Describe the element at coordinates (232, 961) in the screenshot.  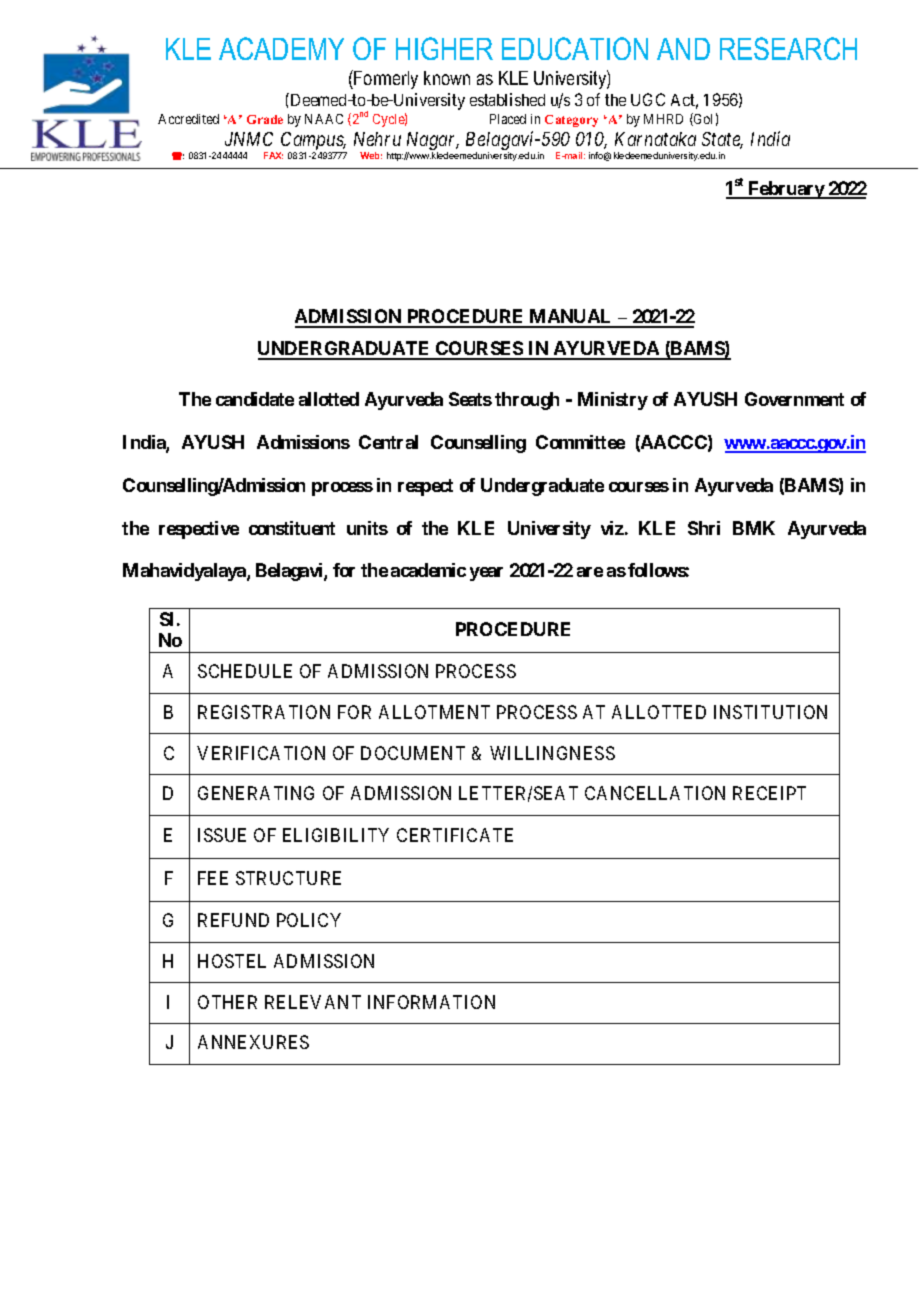
I see `HOSTEL` at that location.
